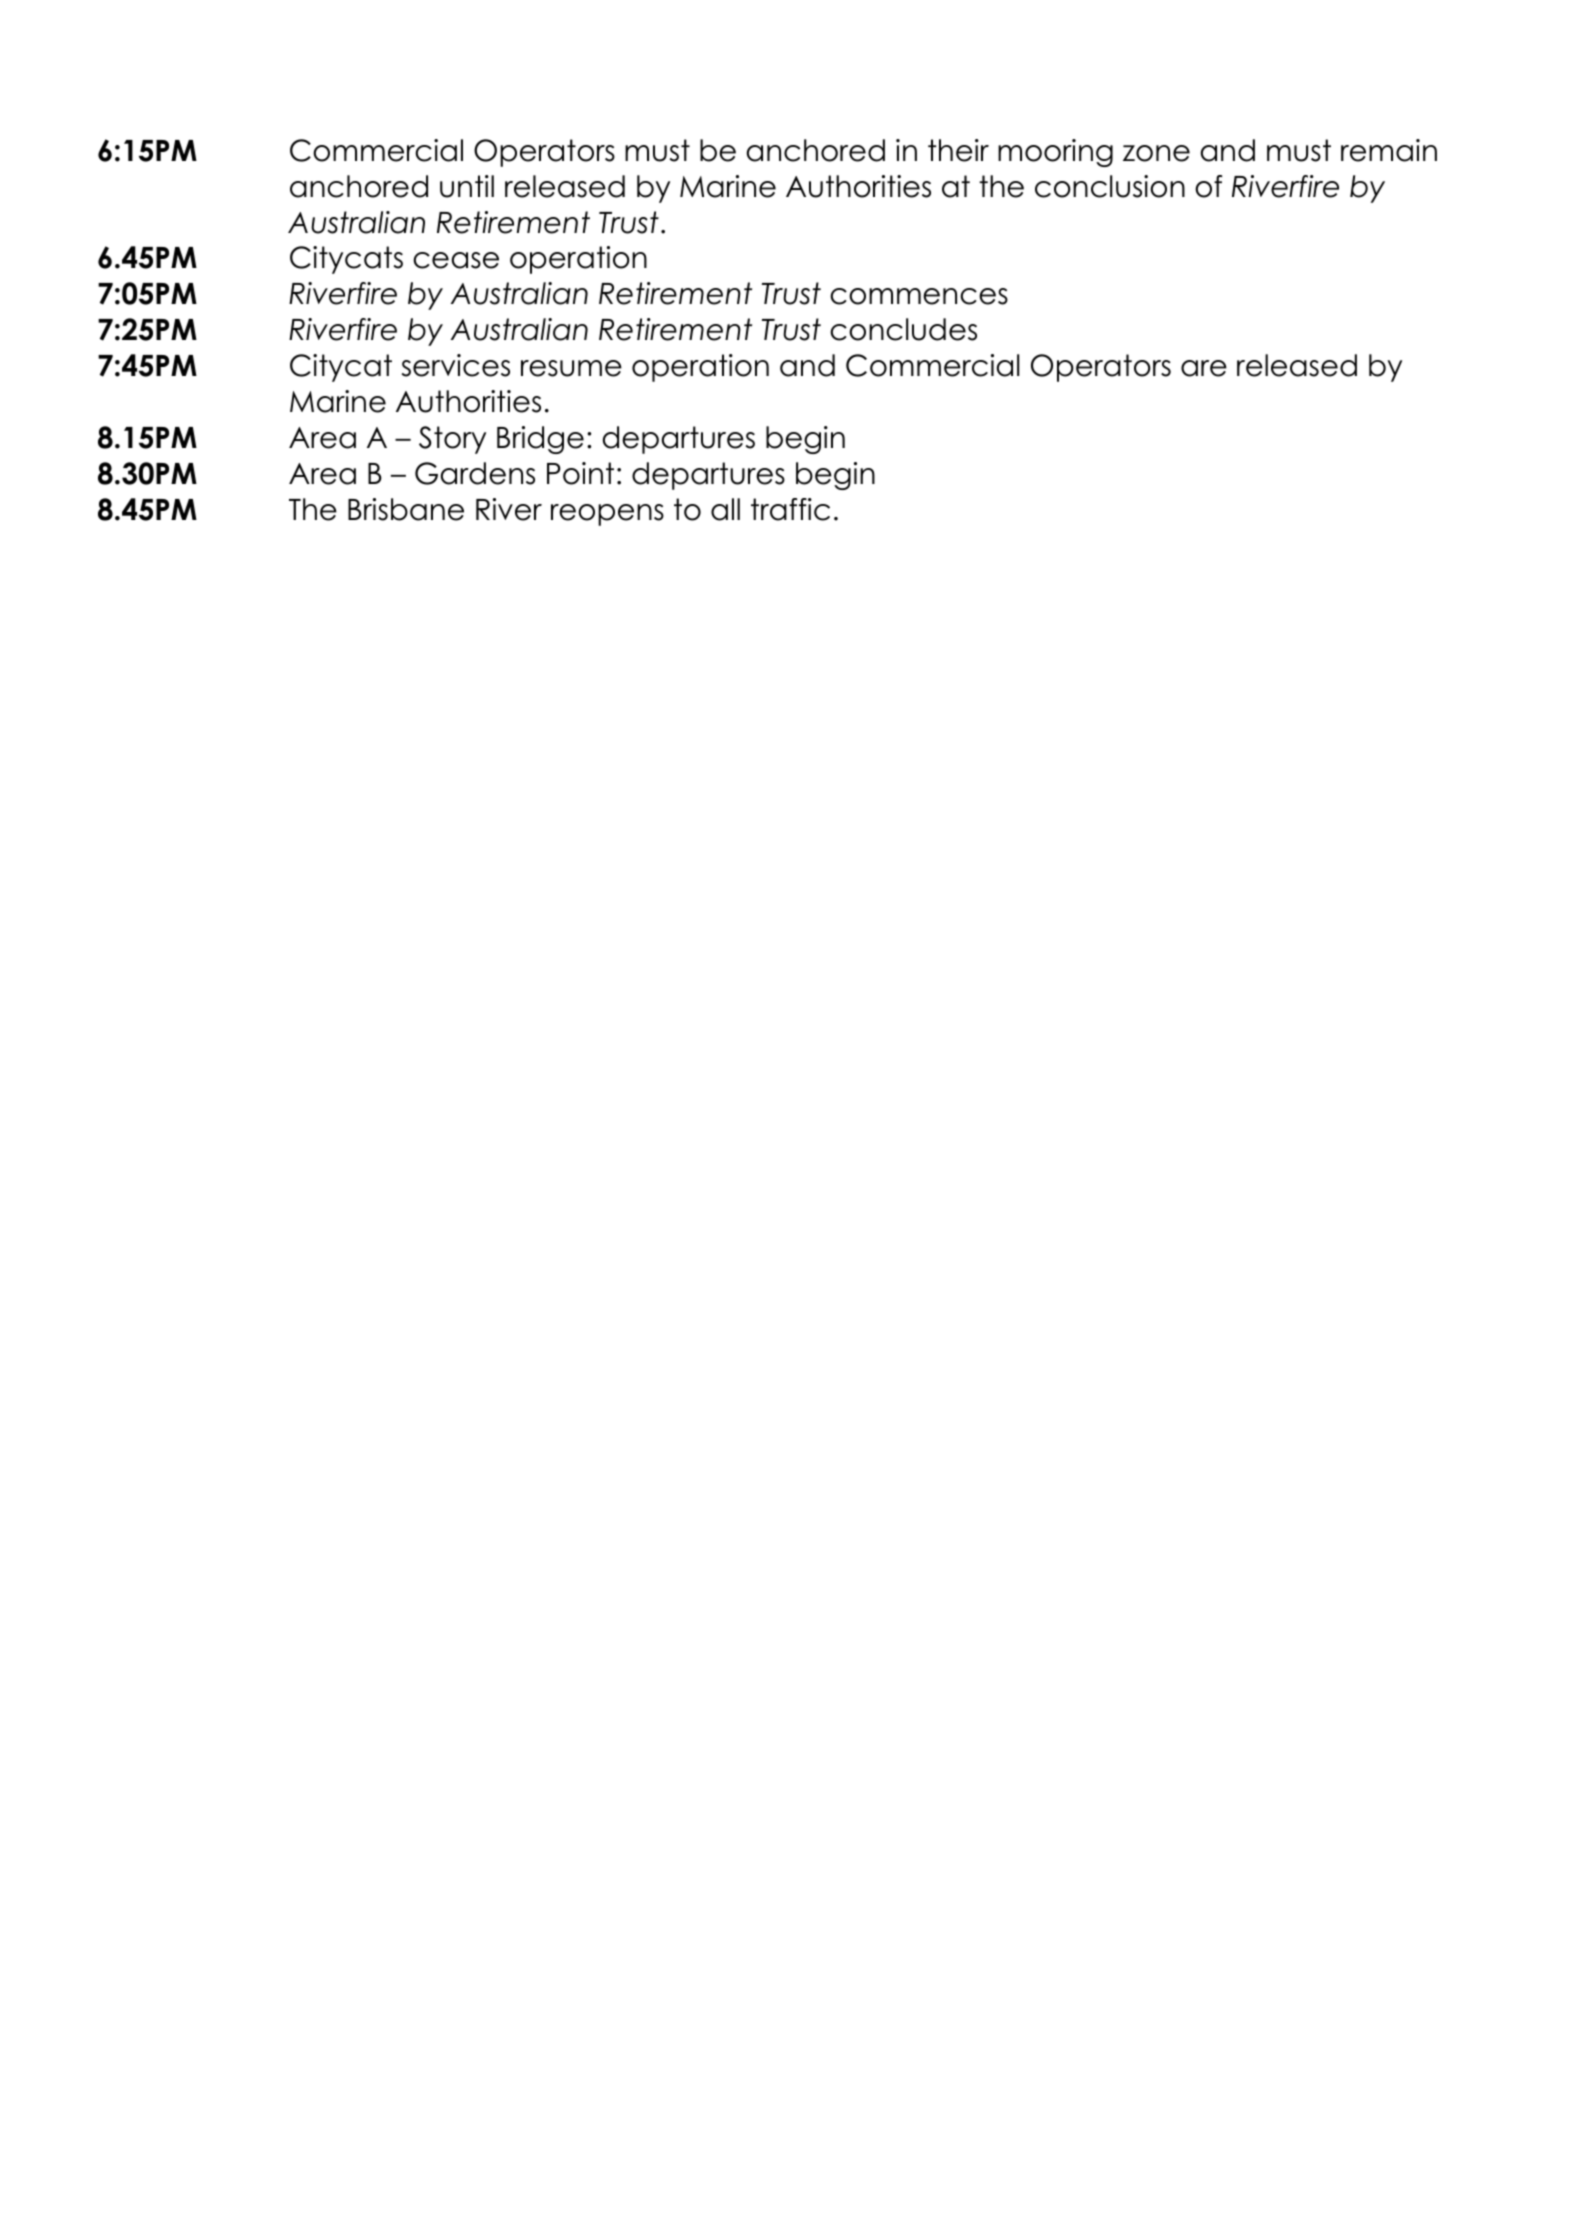  Describe the element at coordinates (725, 509) in the screenshot. I see `all` at that location.
